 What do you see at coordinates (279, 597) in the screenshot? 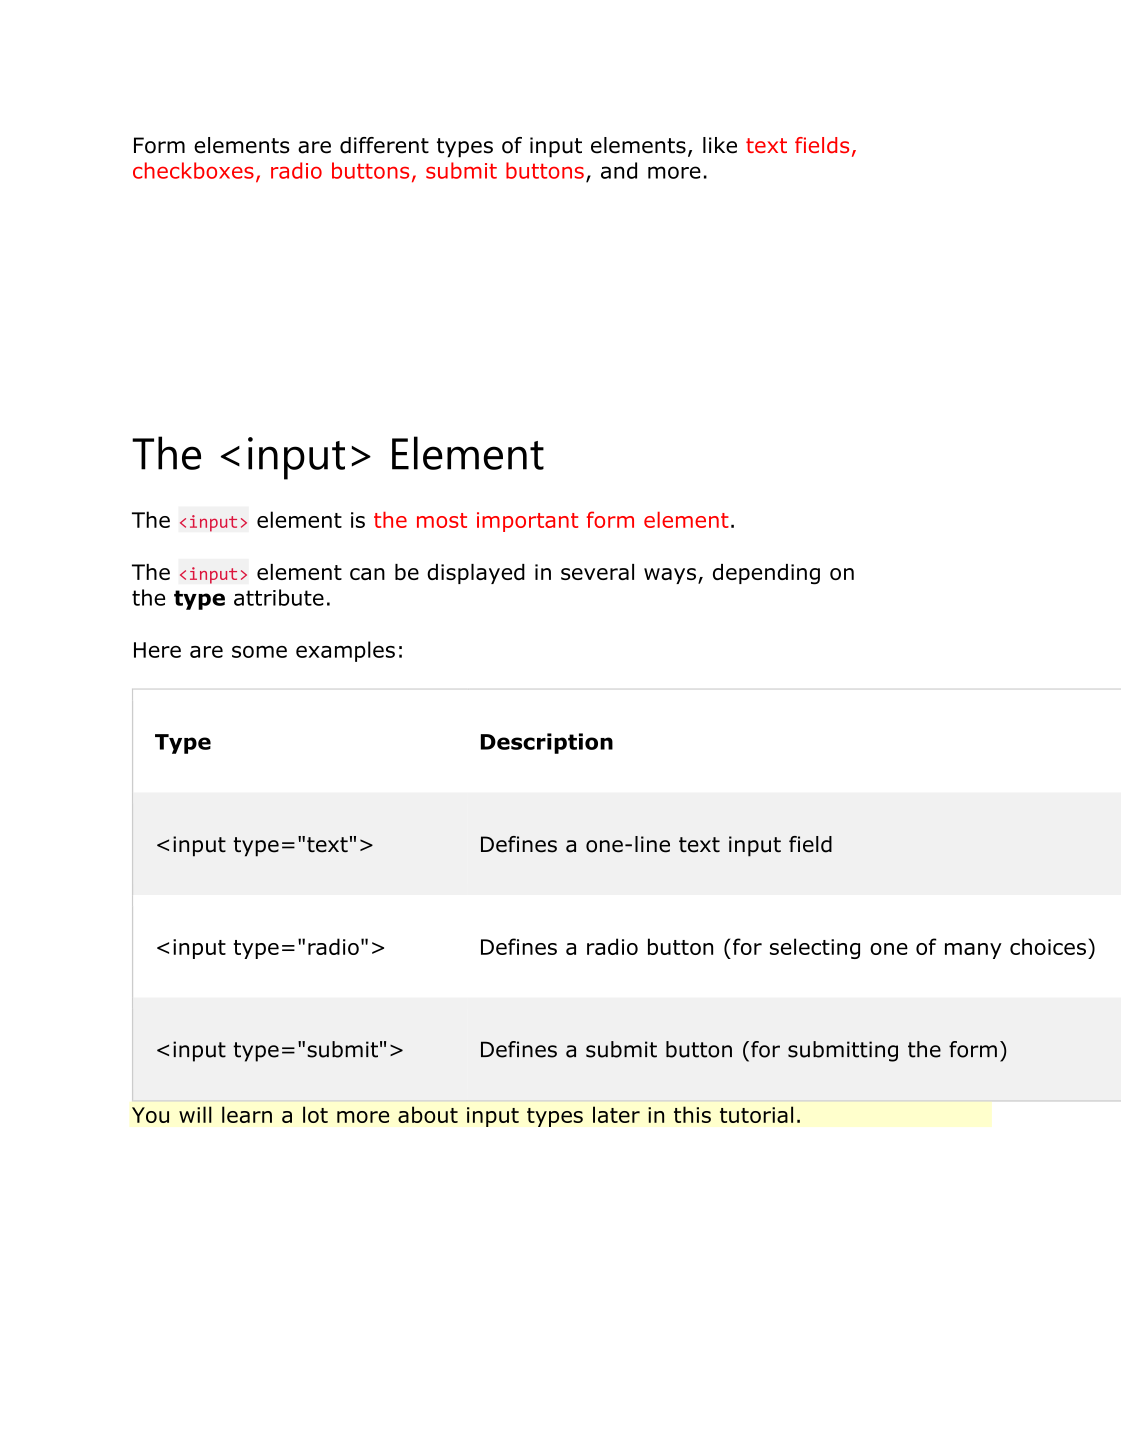
I see `attribute` at bounding box center [279, 597].
